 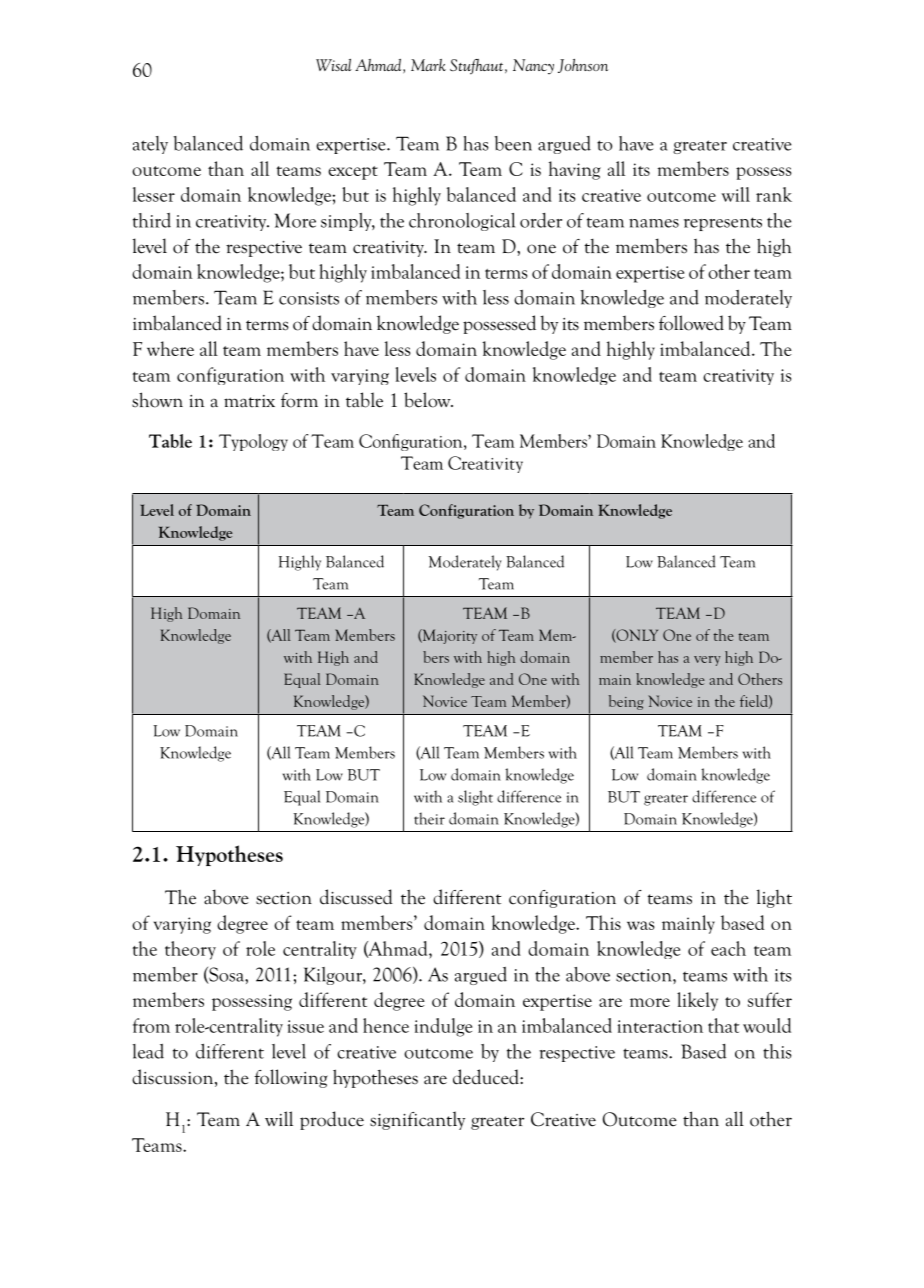 I want to click on Johnson, so click(x=583, y=66).
